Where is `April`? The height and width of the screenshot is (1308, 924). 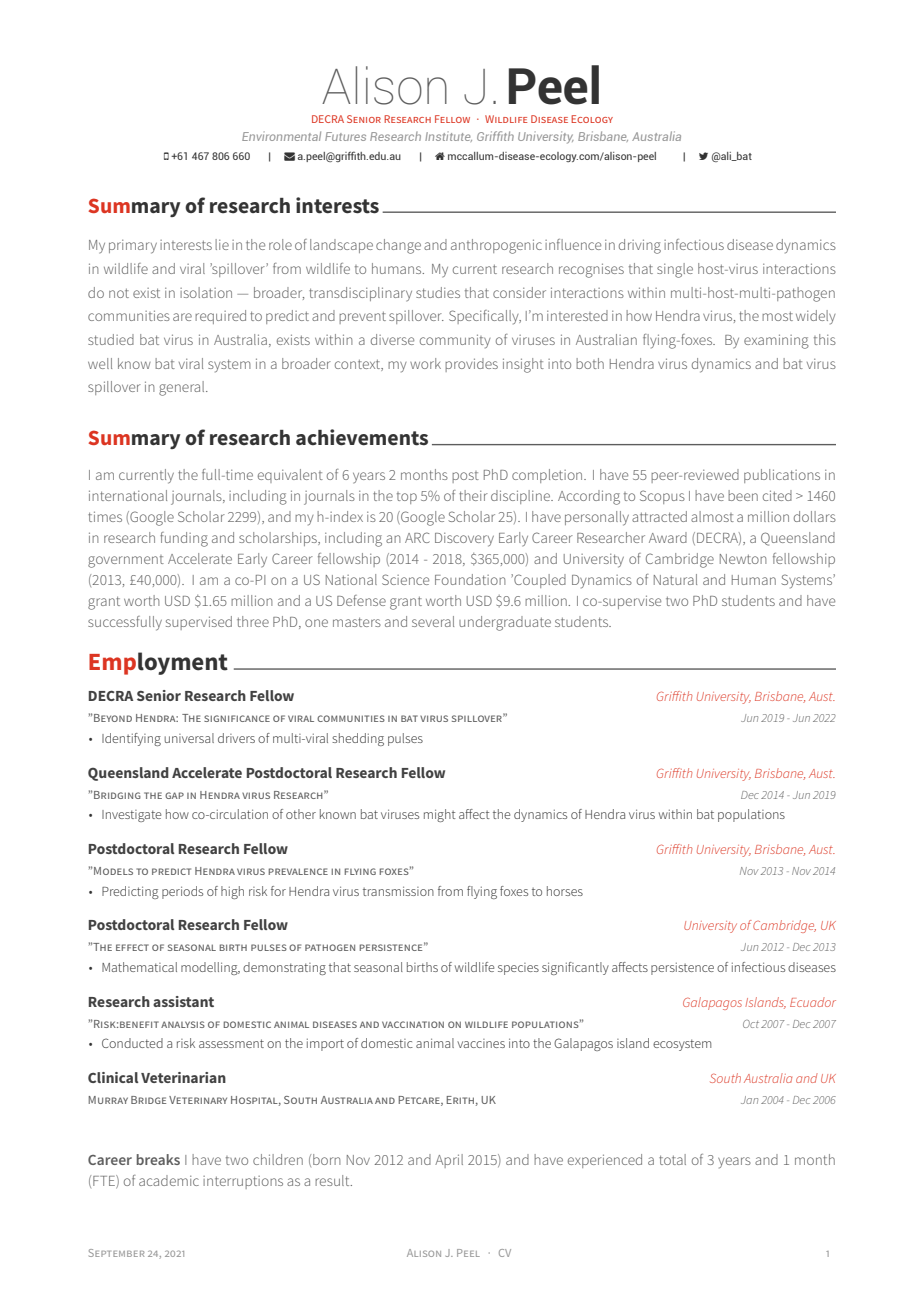
April is located at coordinates (449, 1161).
